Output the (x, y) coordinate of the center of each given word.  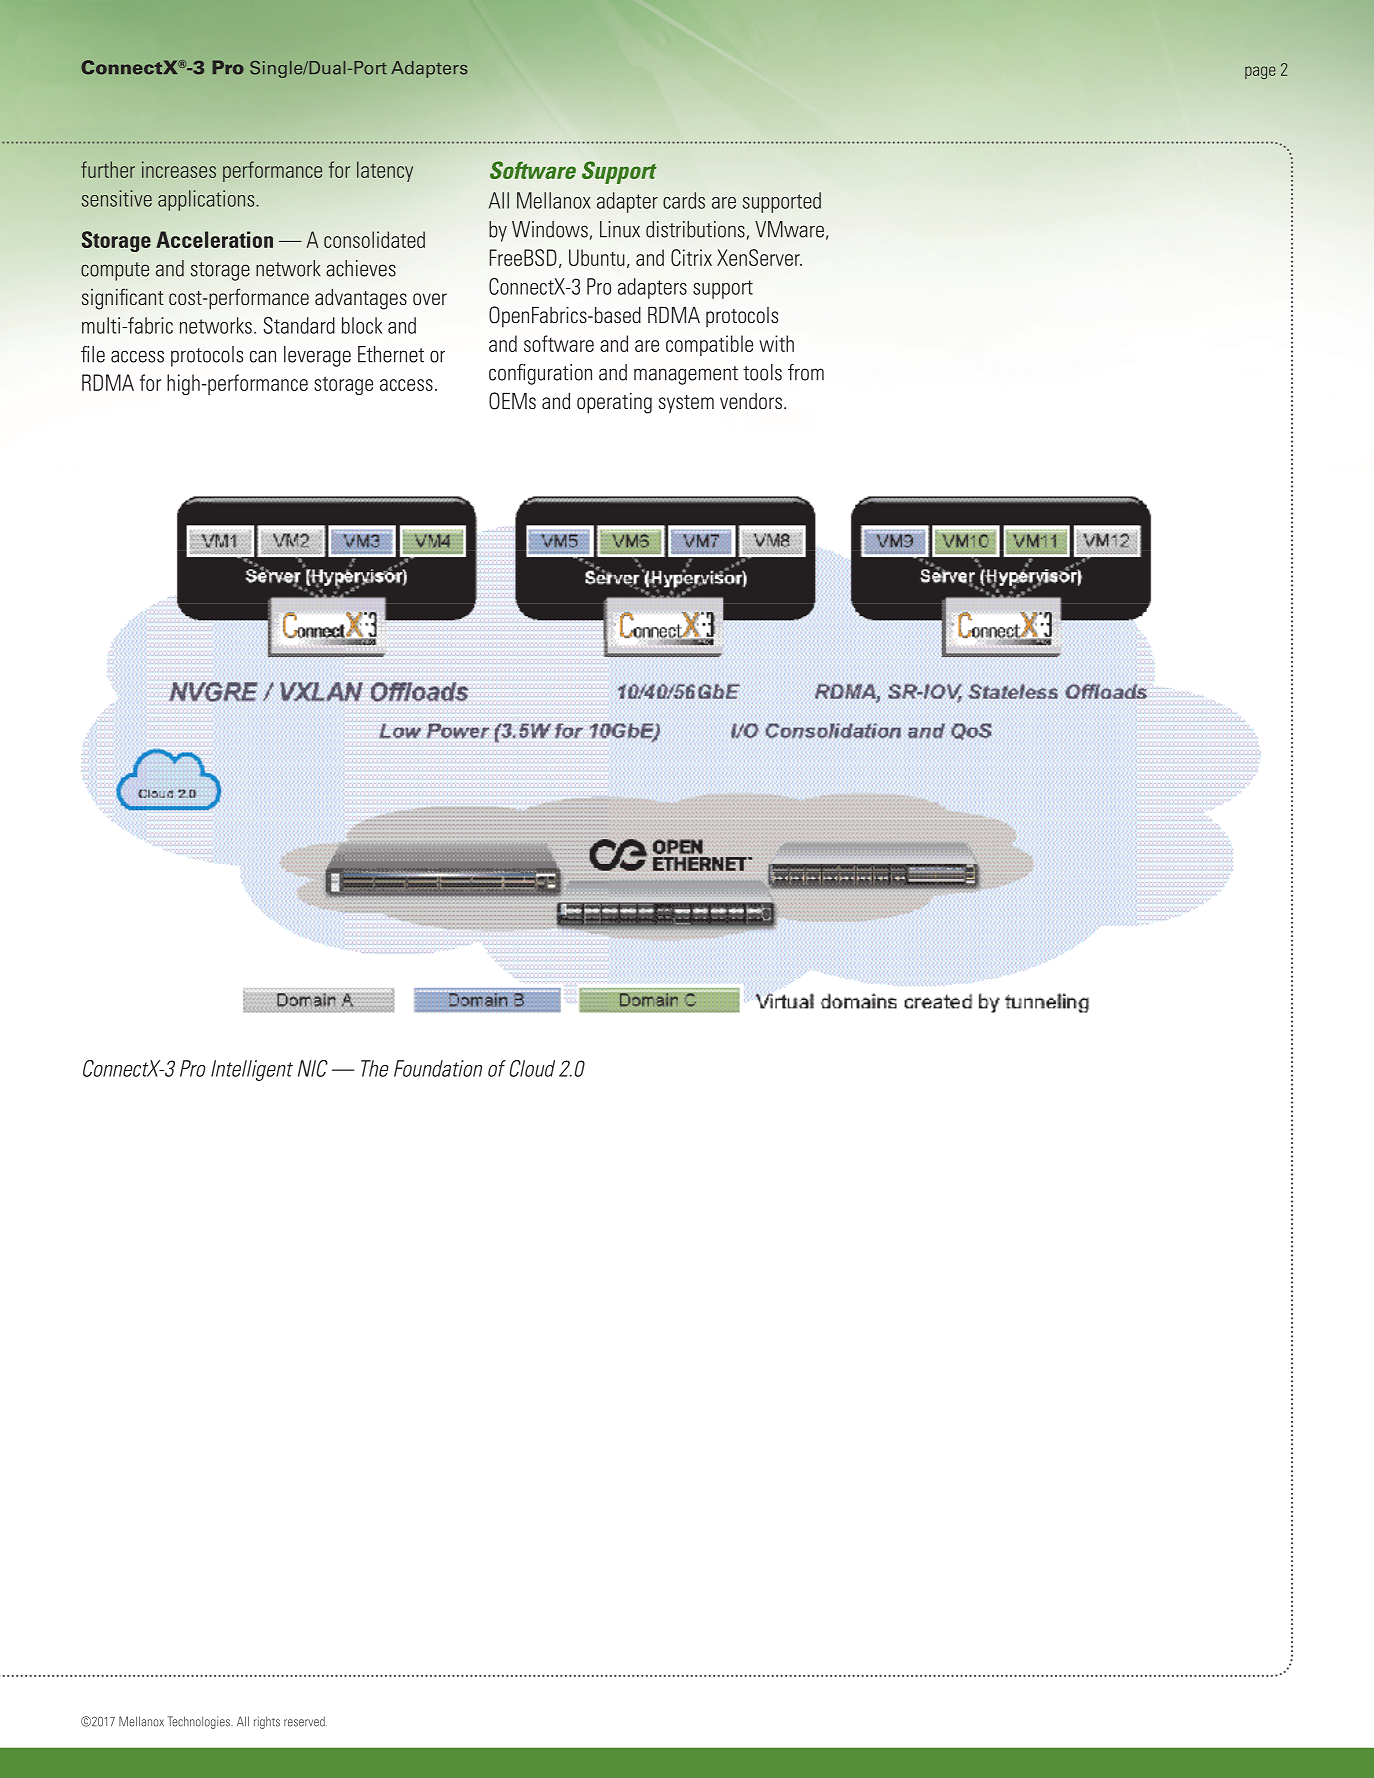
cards (684, 200)
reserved (305, 1721)
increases (179, 169)
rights (267, 1722)
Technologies (200, 1722)
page (1260, 72)
